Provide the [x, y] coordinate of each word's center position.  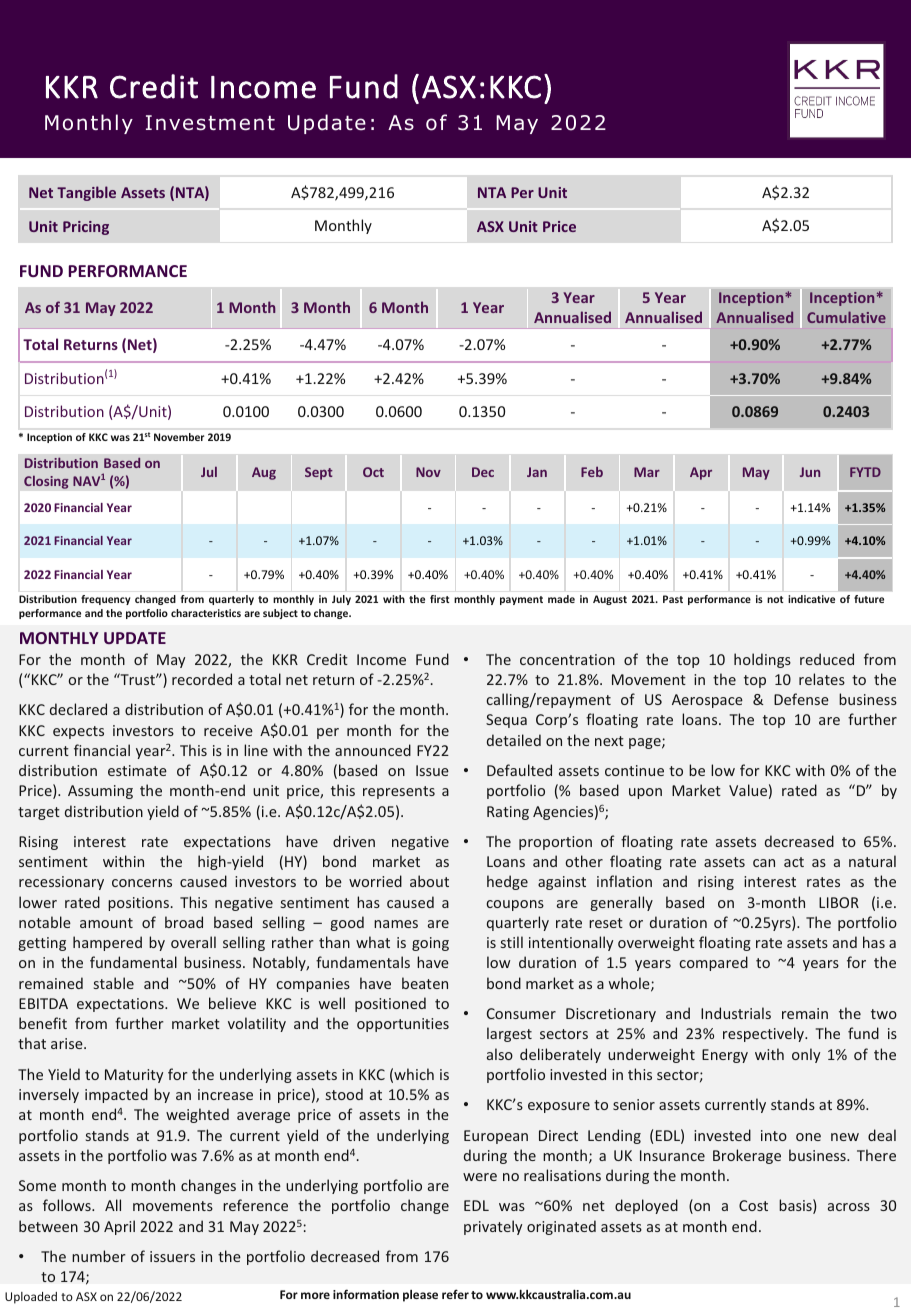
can [764, 863]
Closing [46, 482]
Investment [210, 123]
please [420, 1296]
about [429, 881]
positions [138, 904]
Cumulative [846, 317]
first [439, 599]
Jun [810, 472]
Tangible [86, 193]
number [99, 1256]
